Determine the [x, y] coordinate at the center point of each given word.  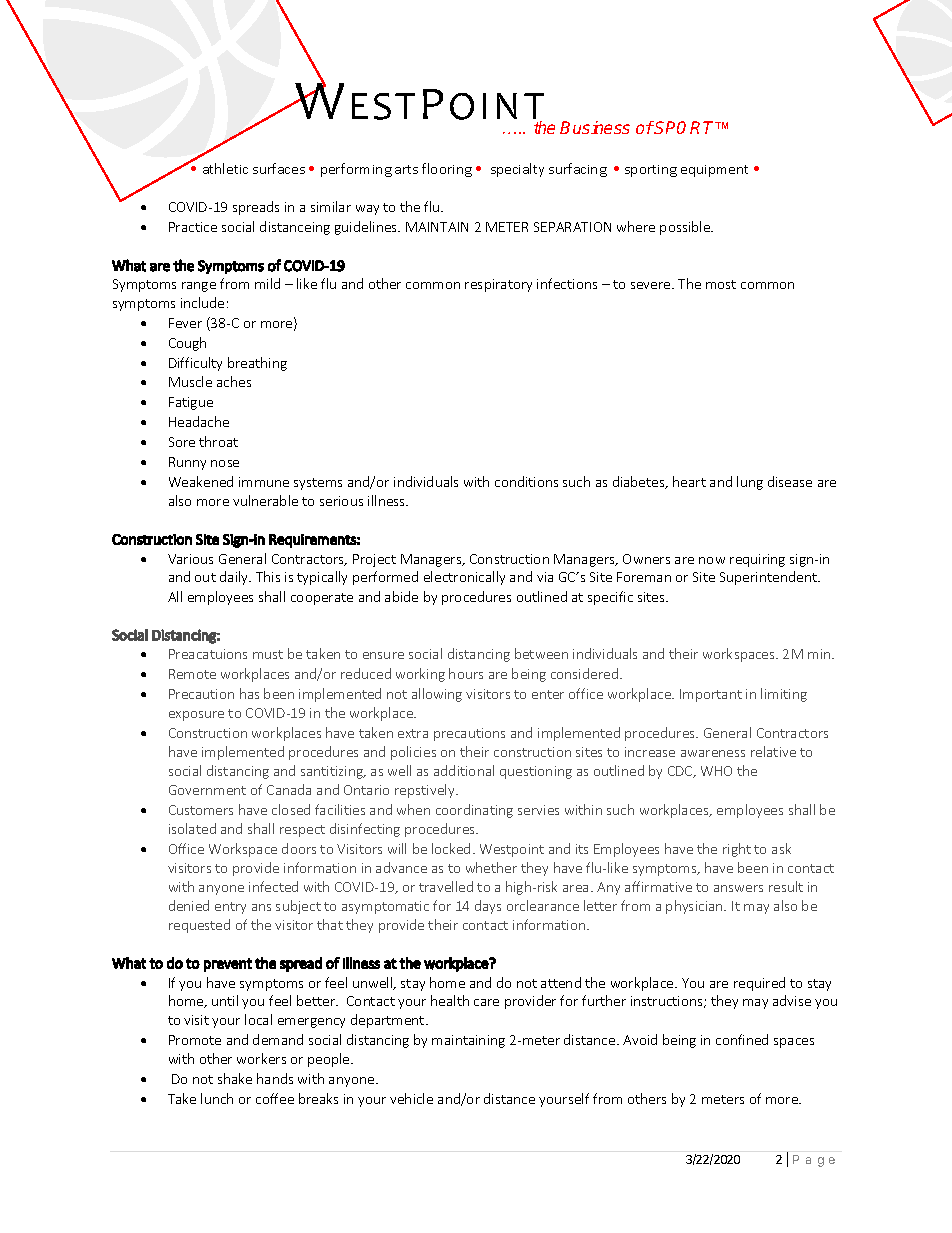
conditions [526, 481]
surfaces [279, 168]
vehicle [411, 1098]
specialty [517, 170]
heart [689, 481]
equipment [714, 171]
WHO [716, 771]
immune [264, 482]
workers [261, 1058]
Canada [289, 789]
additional [464, 770]
